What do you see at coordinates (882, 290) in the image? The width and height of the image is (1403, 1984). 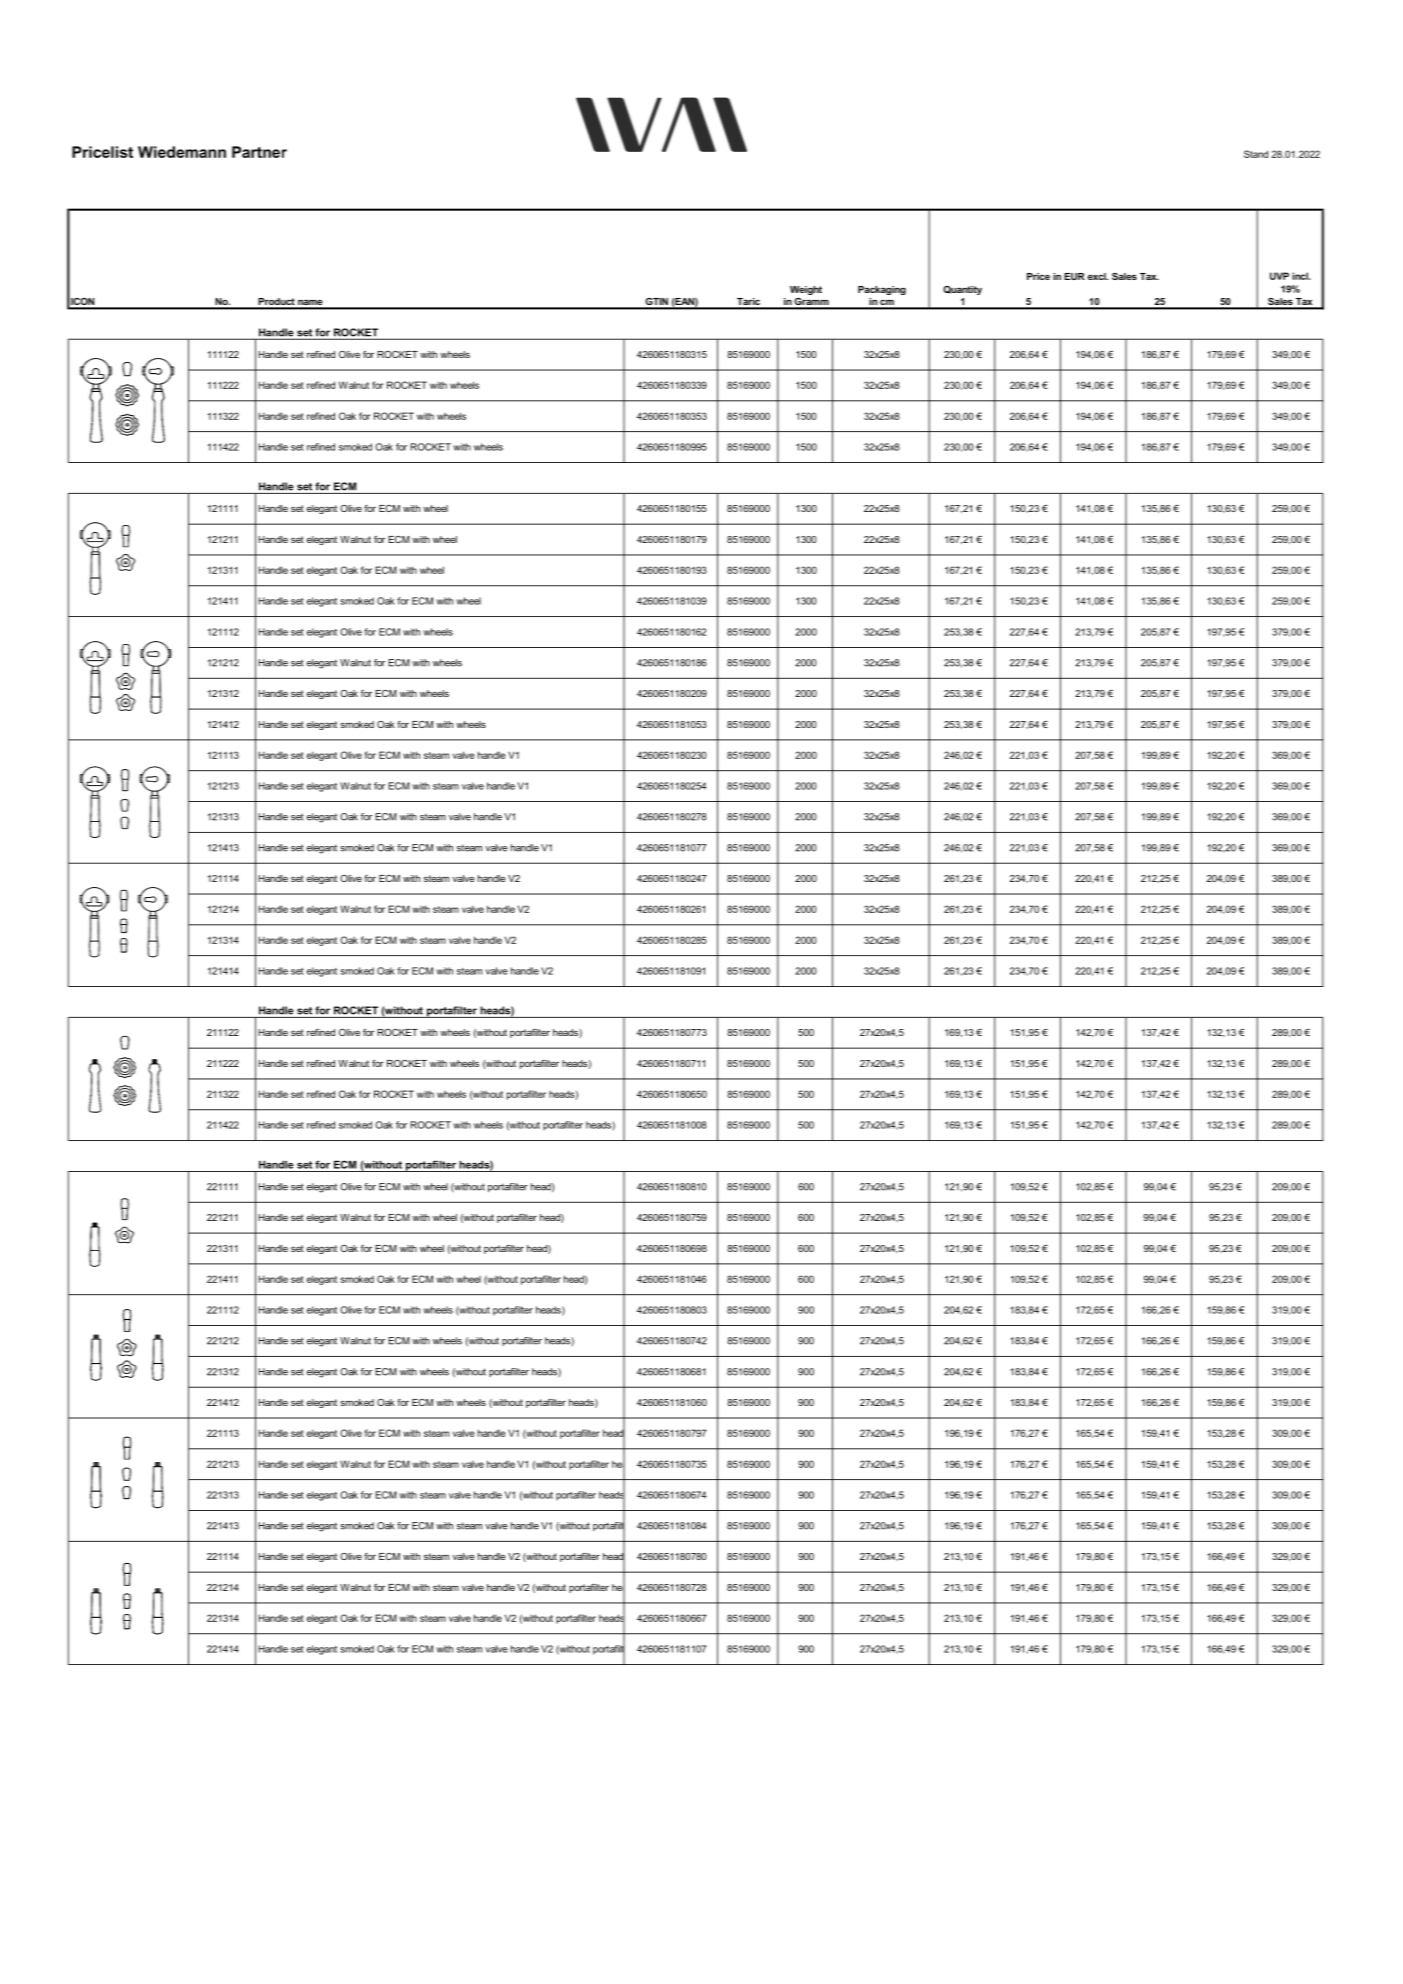 I see `Packaging` at bounding box center [882, 290].
